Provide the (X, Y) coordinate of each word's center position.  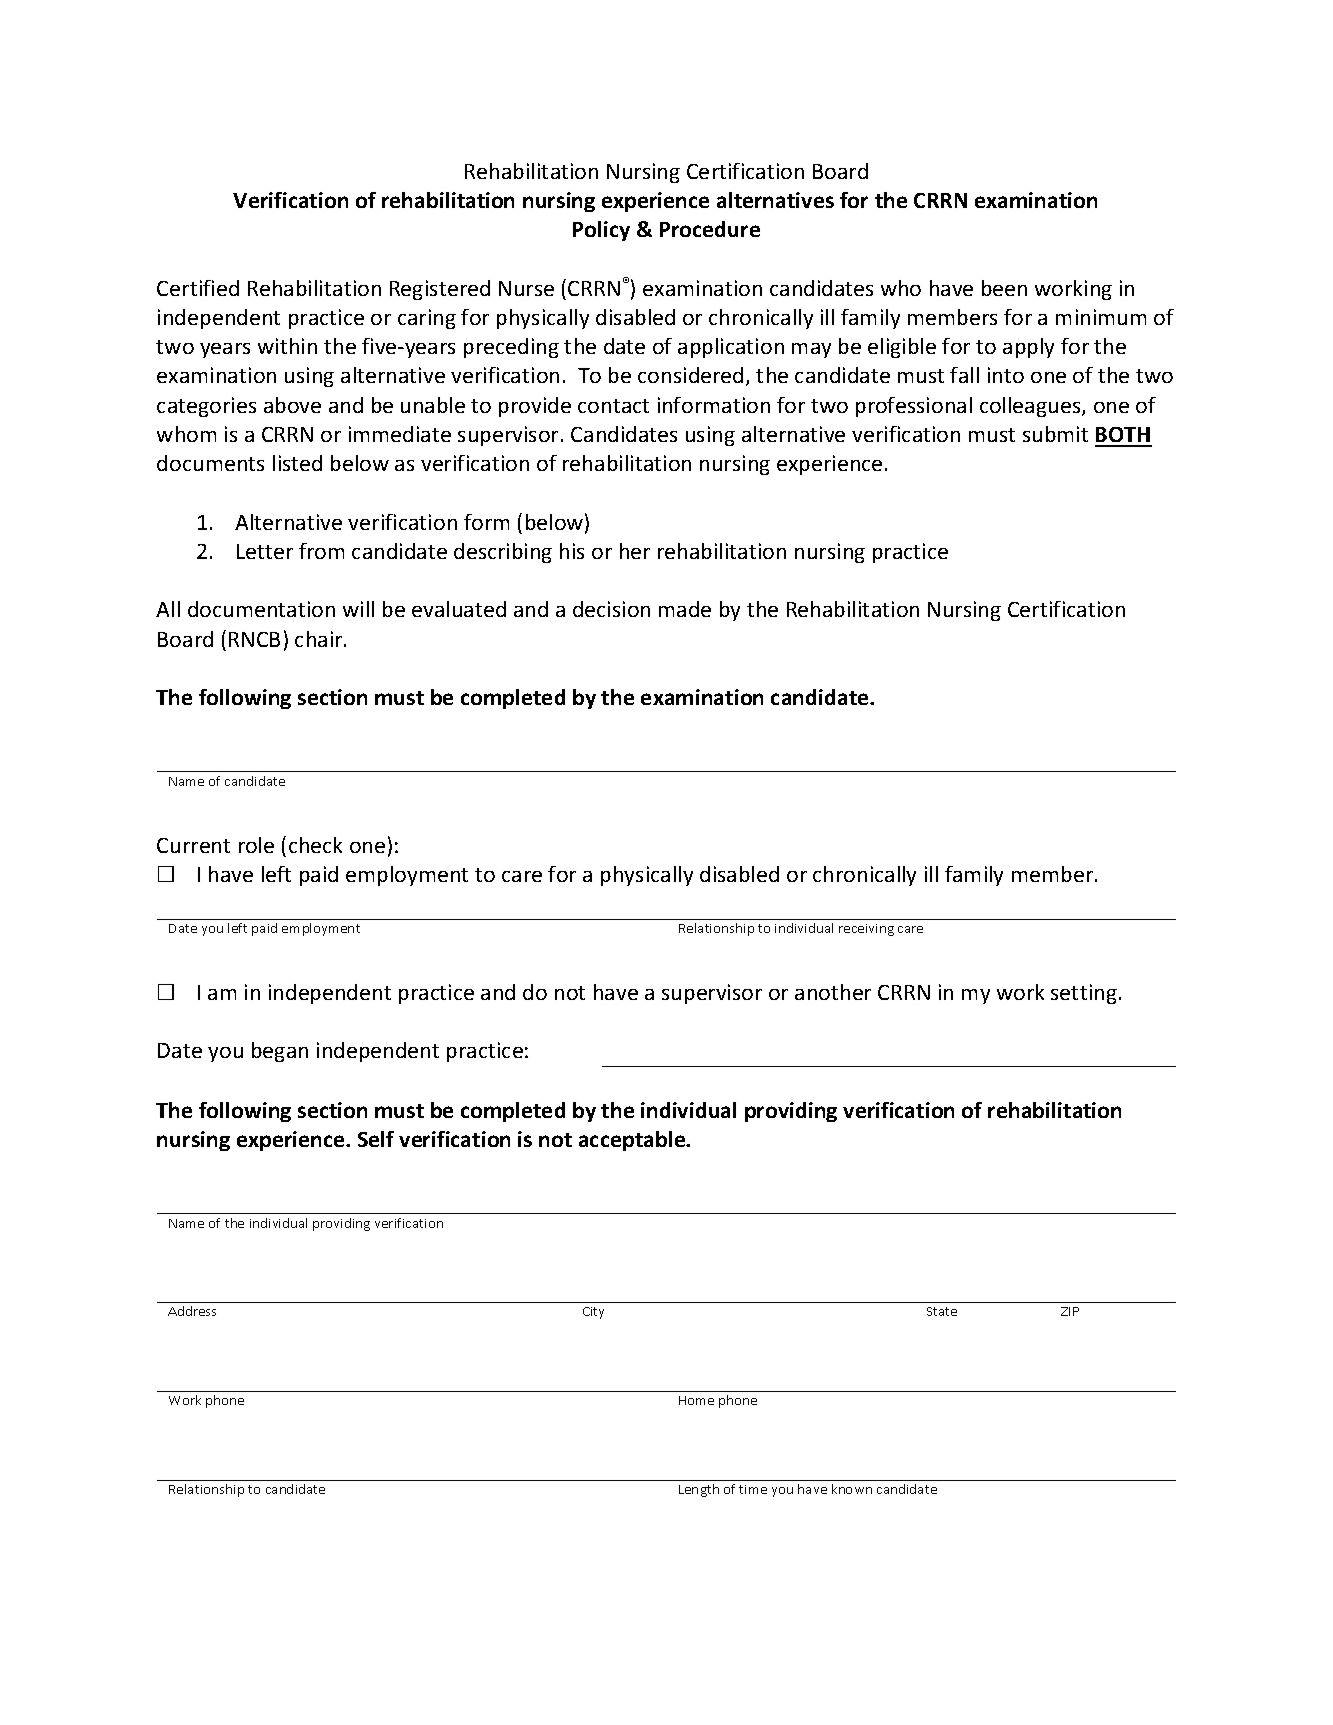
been (1004, 288)
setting (1084, 994)
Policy (601, 231)
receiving (866, 930)
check (315, 845)
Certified (198, 288)
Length (699, 1490)
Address (192, 1311)
